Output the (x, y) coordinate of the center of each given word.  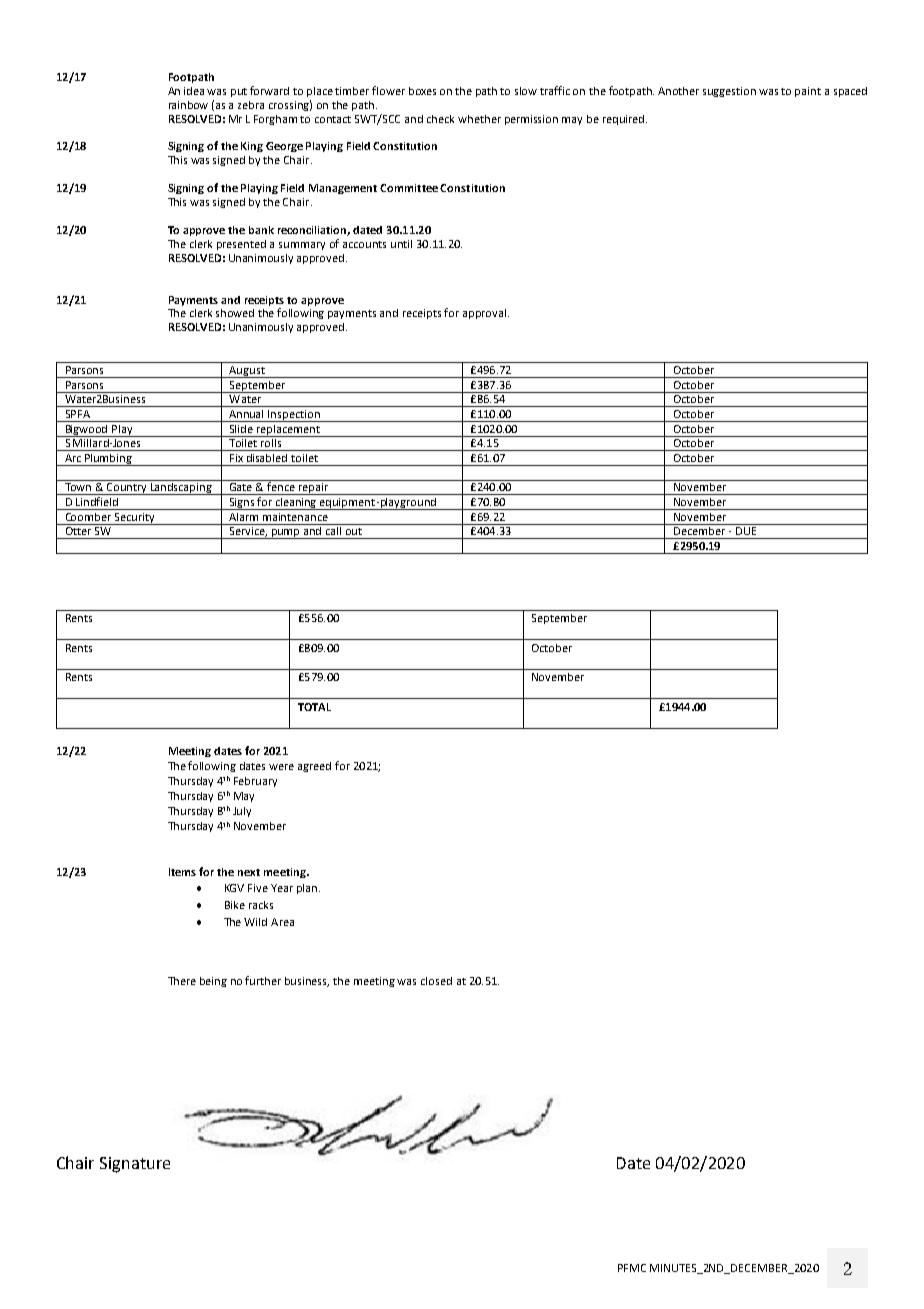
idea (194, 91)
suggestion (729, 92)
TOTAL (314, 707)
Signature (135, 1165)
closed (436, 981)
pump (286, 534)
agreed (314, 767)
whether (479, 119)
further (263, 980)
